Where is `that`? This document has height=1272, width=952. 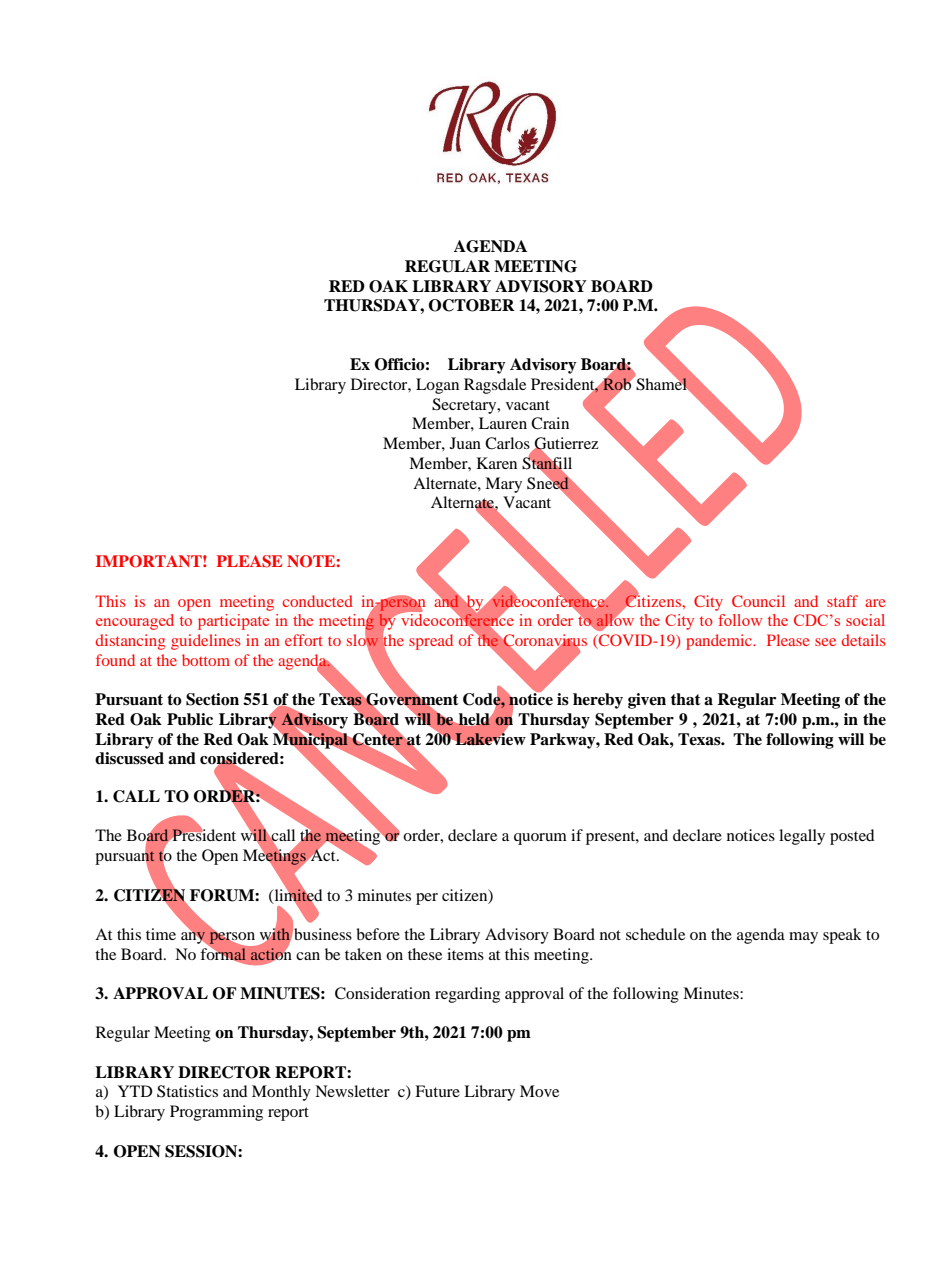
that is located at coordinates (686, 699).
